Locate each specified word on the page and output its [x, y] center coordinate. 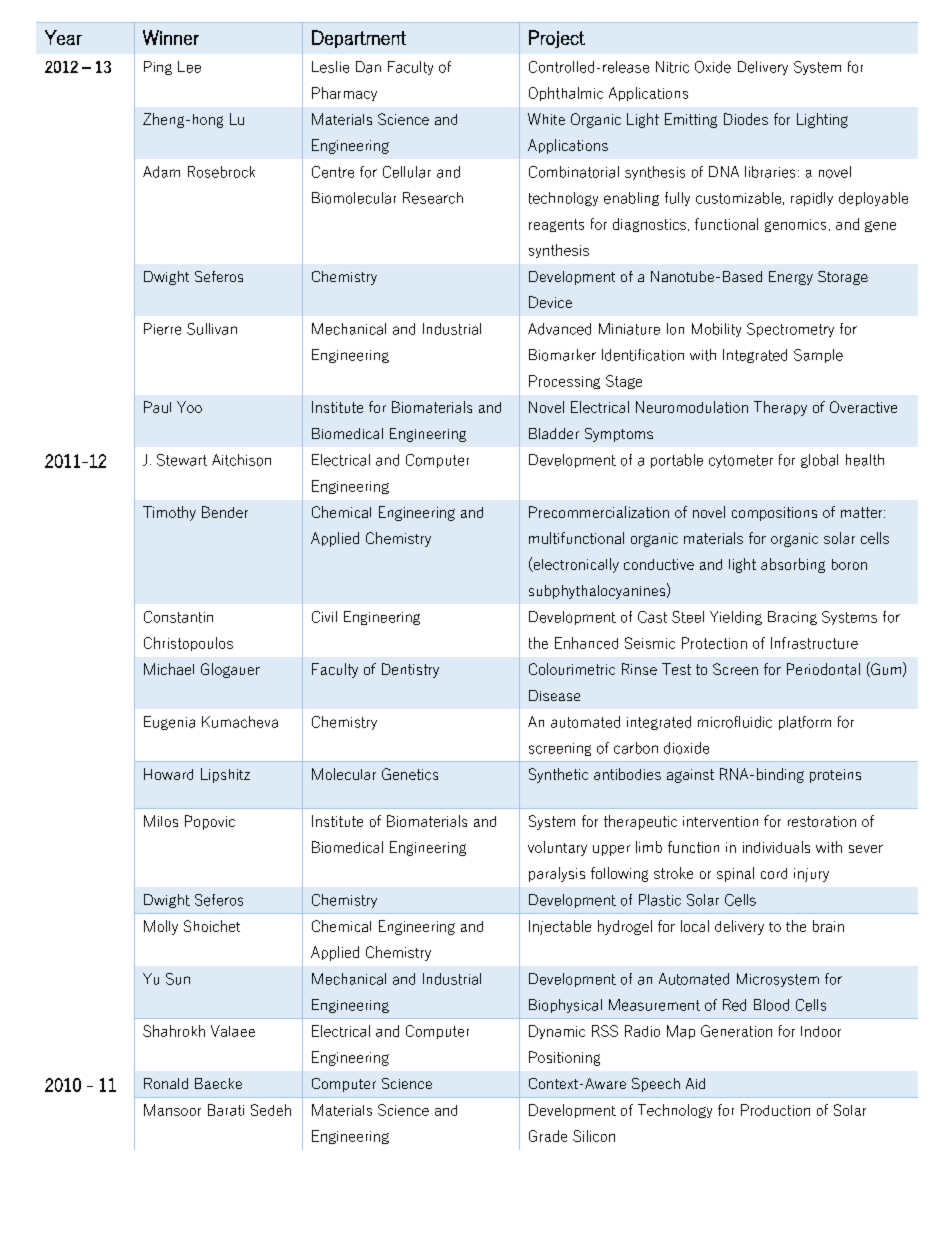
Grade [548, 1136]
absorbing [793, 565]
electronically [575, 565]
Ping [158, 68]
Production [775, 1110]
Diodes [746, 119]
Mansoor [172, 1110]
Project [557, 39]
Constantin [178, 617]
